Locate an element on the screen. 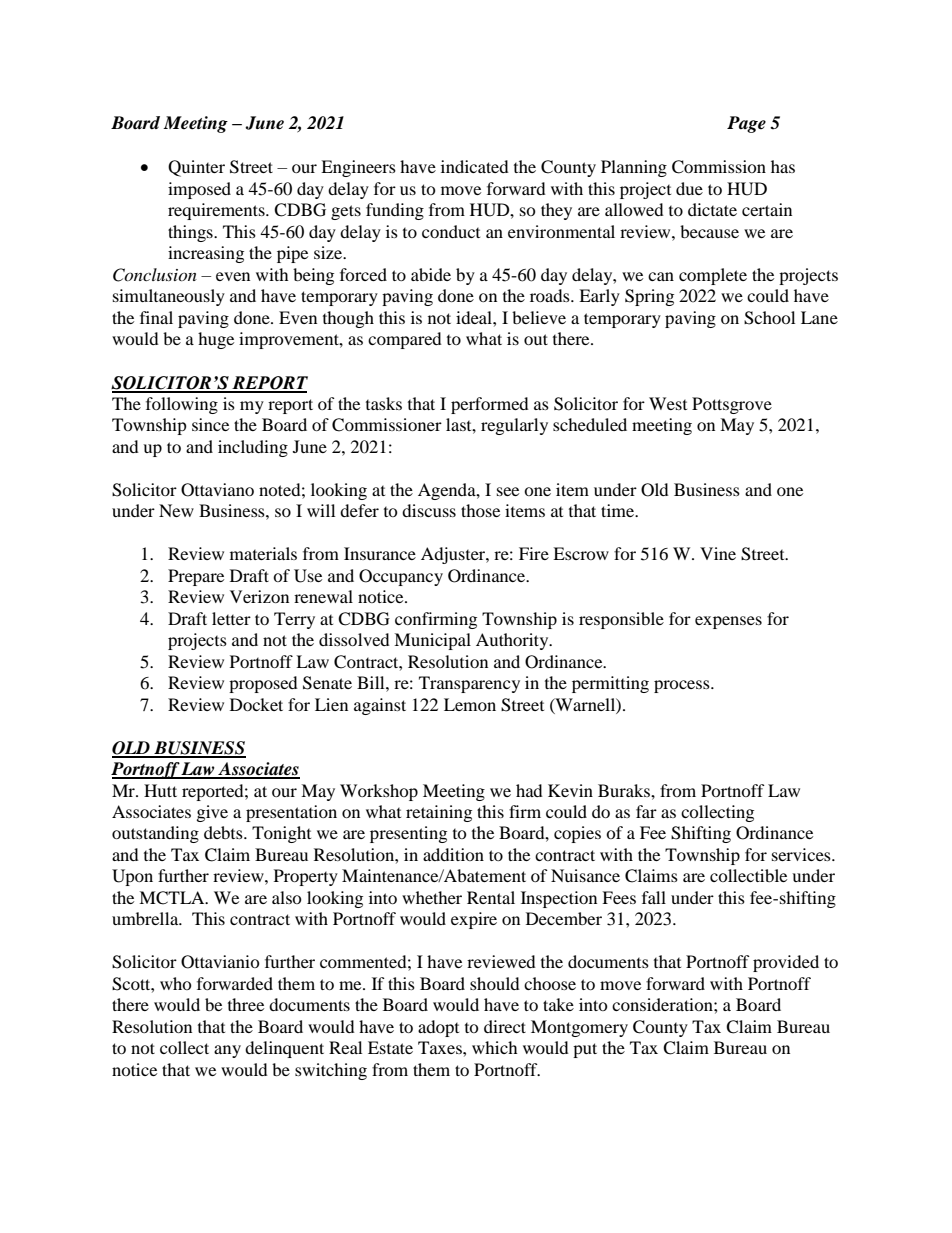  imposed is located at coordinates (199, 190).
